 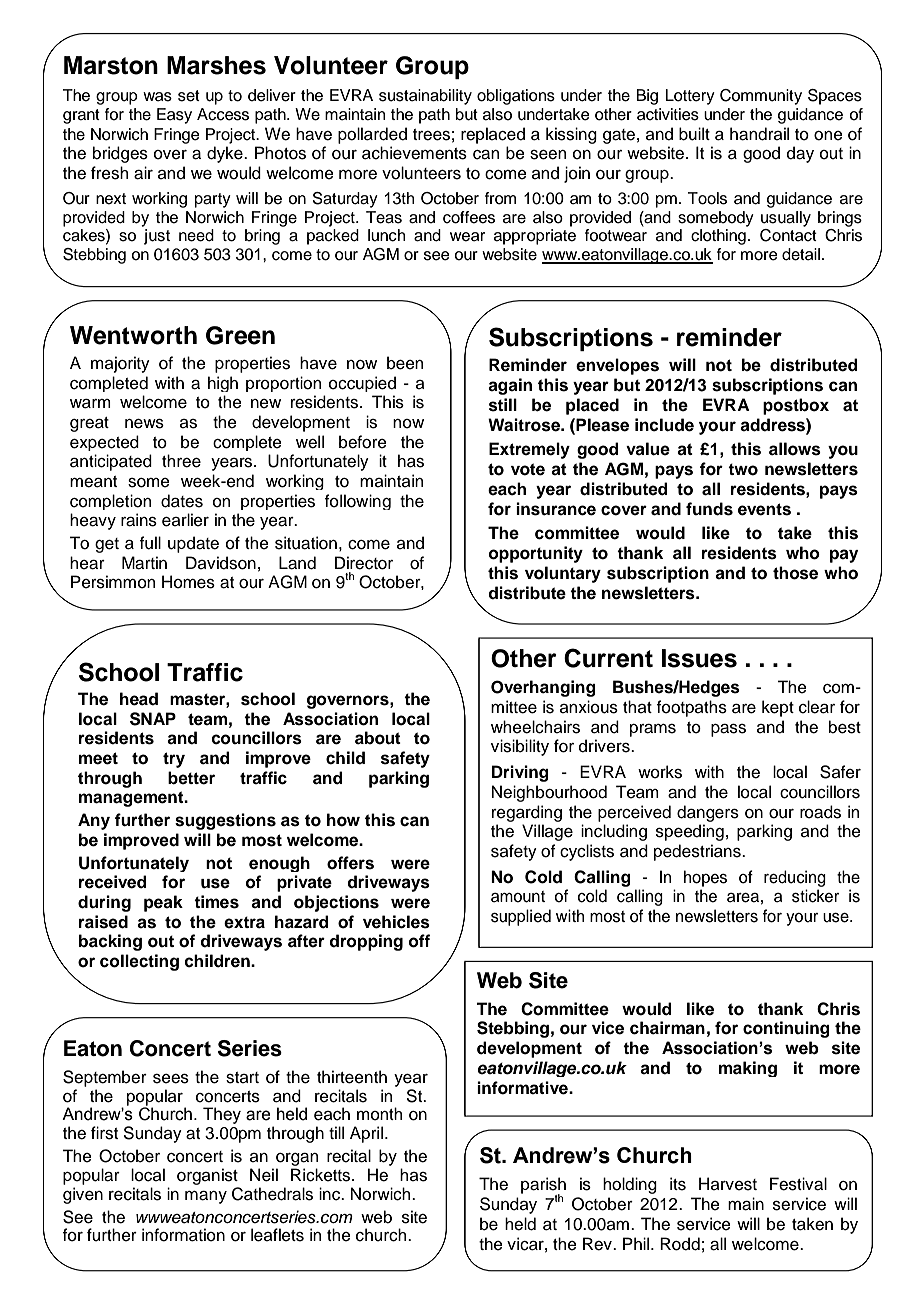 What do you see at coordinates (157, 97) in the screenshot?
I see `was` at bounding box center [157, 97].
